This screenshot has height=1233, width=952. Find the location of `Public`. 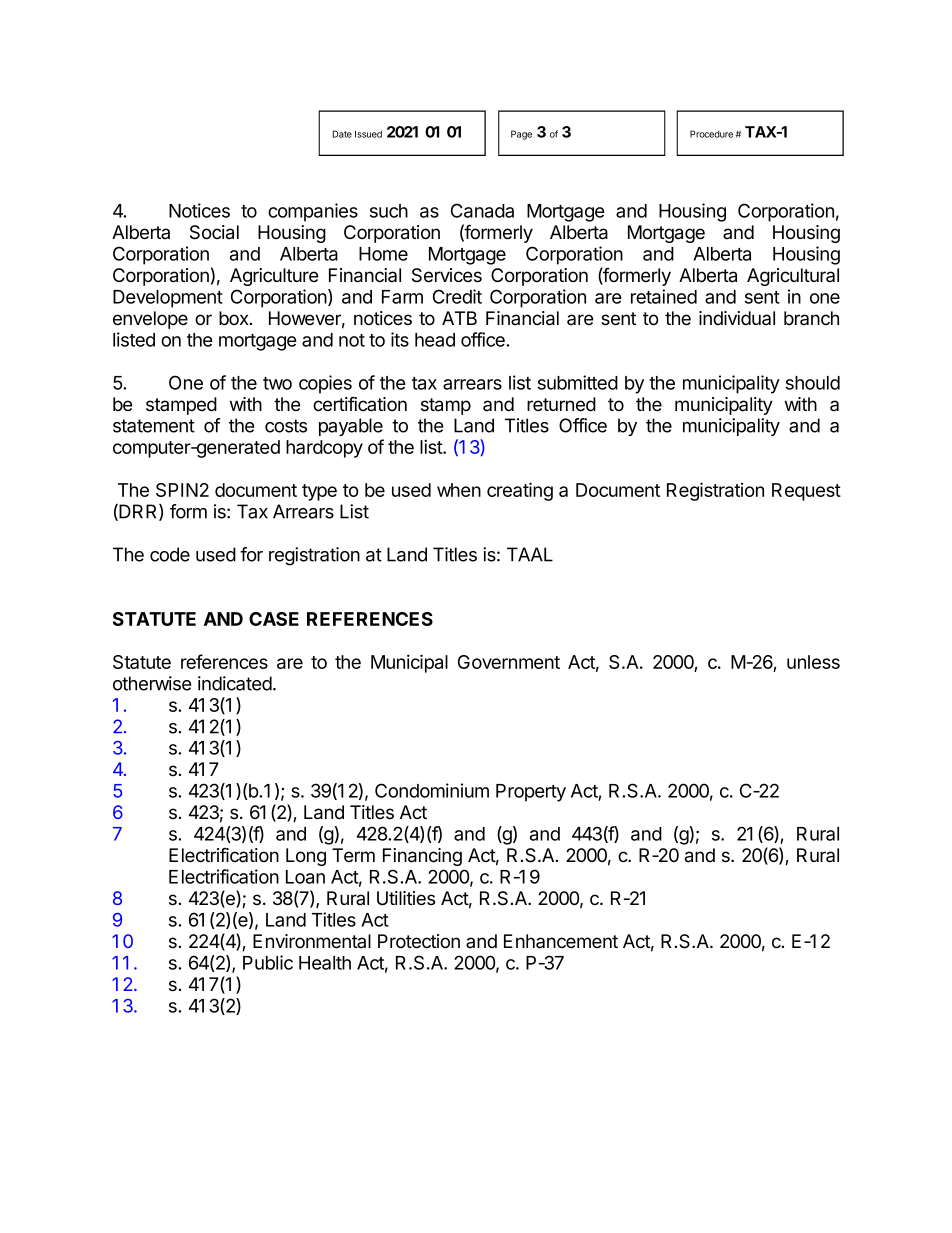

Public is located at coordinates (268, 962).
